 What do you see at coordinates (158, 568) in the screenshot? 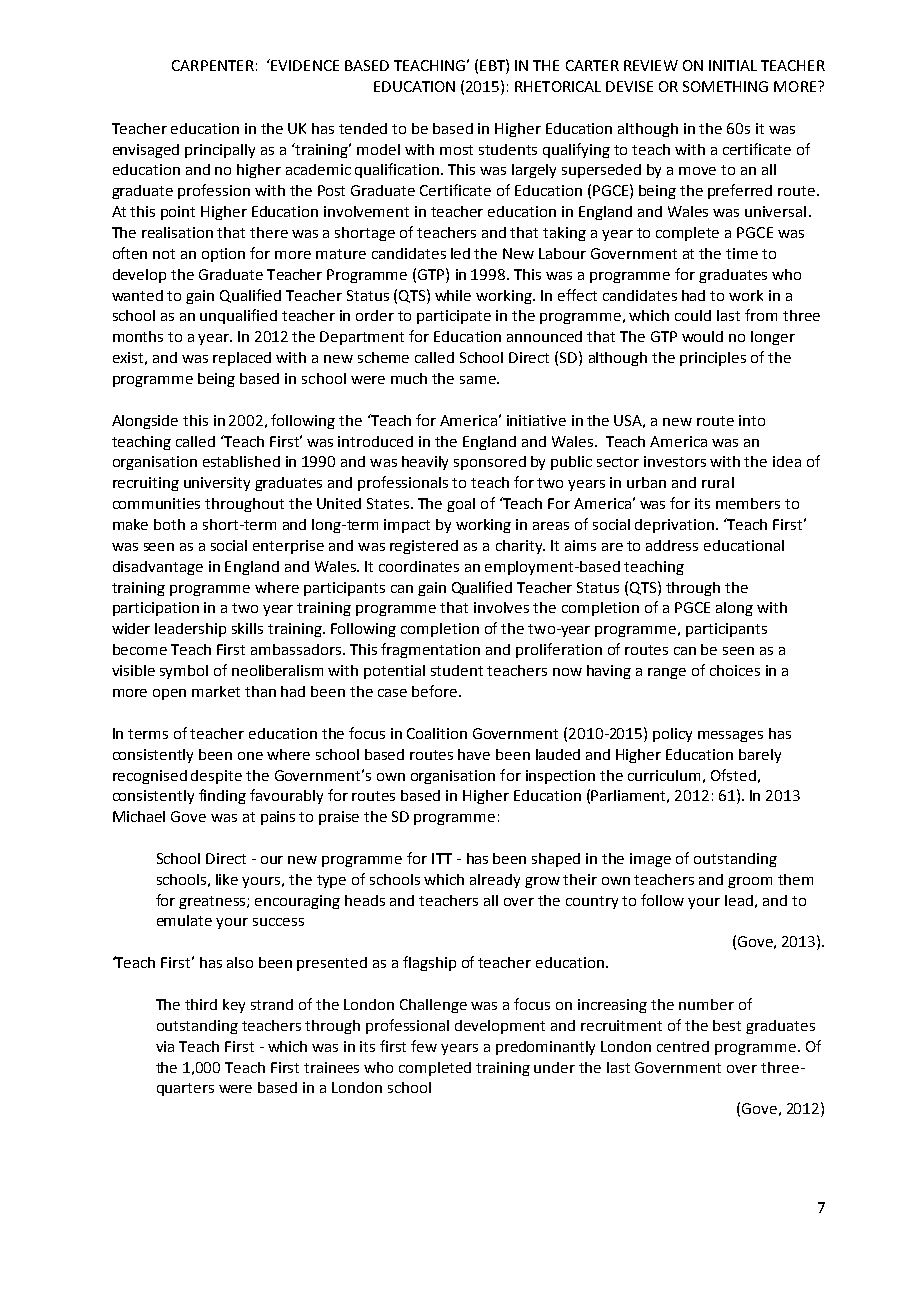
I see `disadvantage` at bounding box center [158, 568].
